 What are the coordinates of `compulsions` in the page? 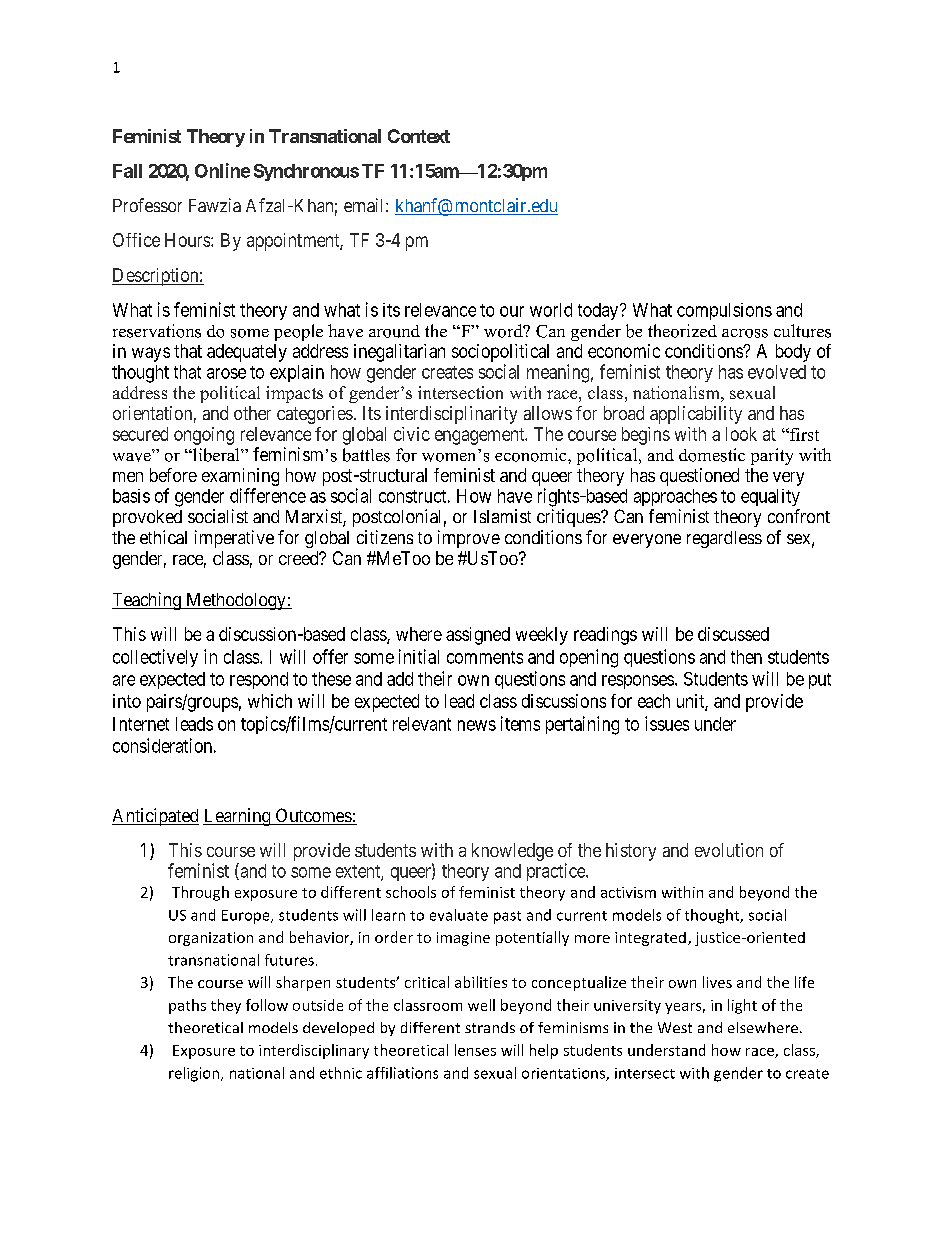 It's located at (724, 311).
